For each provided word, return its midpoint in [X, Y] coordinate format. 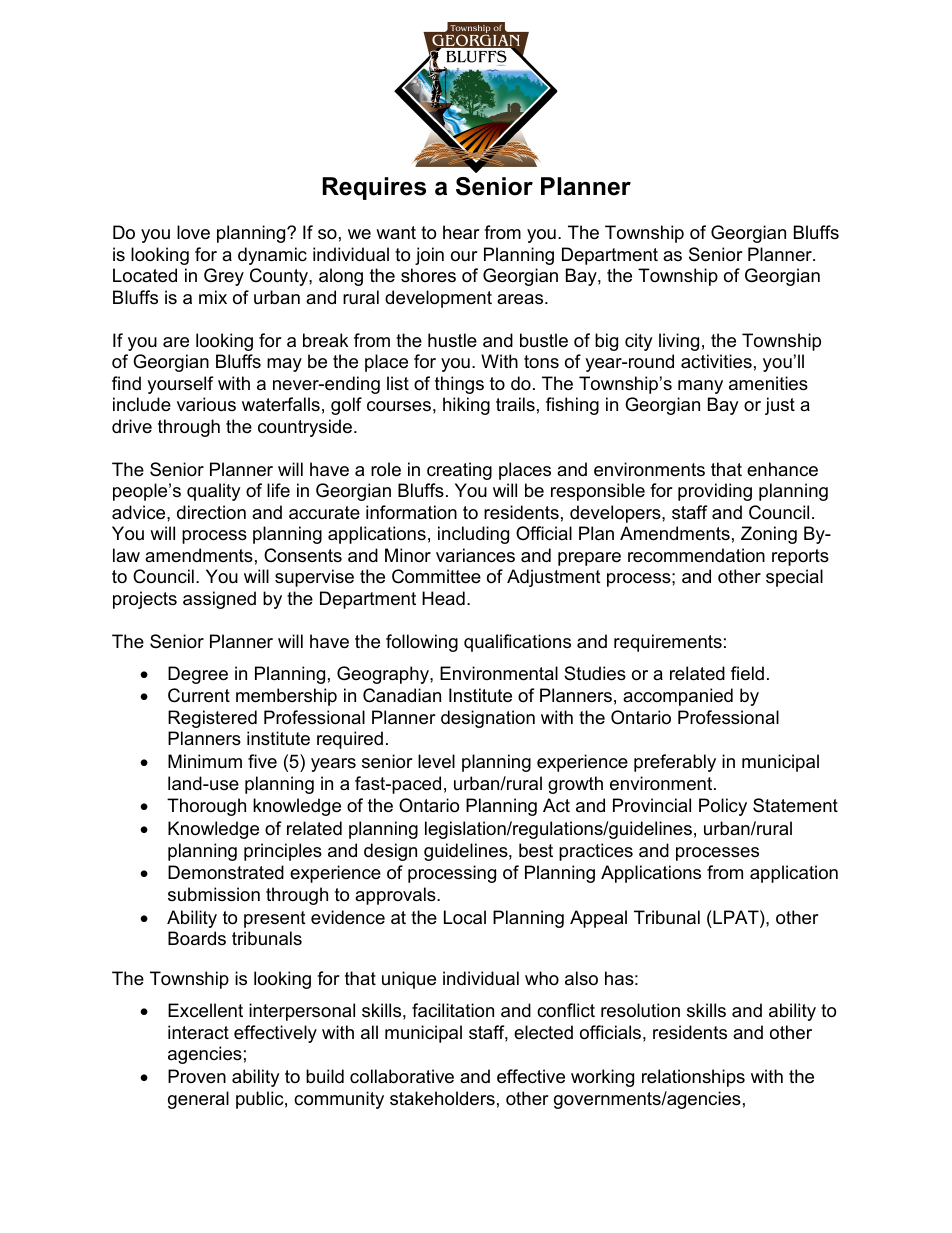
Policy [723, 807]
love [193, 232]
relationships [693, 1078]
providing [715, 492]
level [436, 761]
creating [459, 471]
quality [214, 492]
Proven [197, 1076]
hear [461, 232]
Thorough [206, 807]
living [679, 342]
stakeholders [442, 1098]
